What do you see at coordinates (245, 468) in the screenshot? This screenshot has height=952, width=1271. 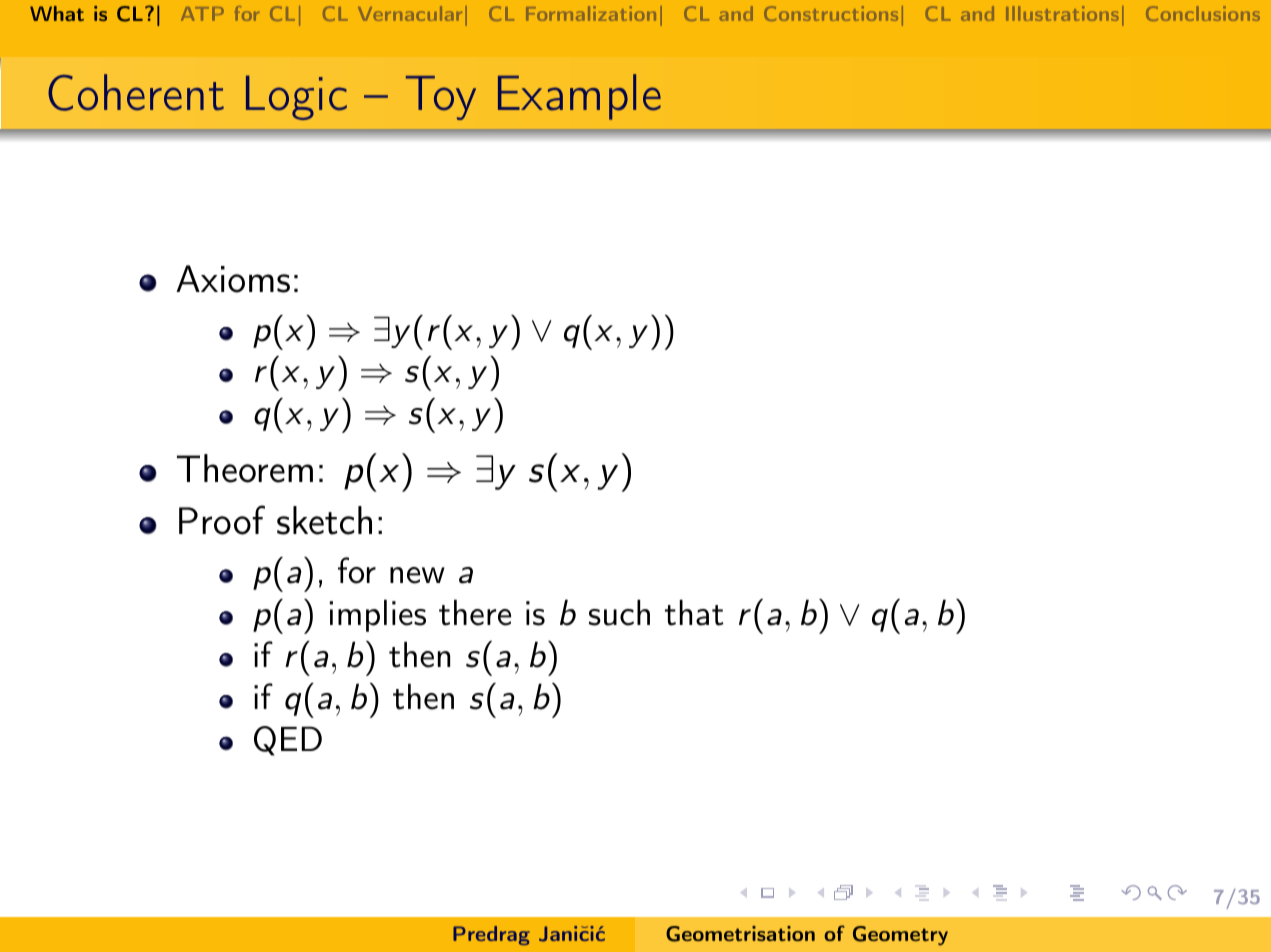 I see `Theorem` at bounding box center [245, 468].
